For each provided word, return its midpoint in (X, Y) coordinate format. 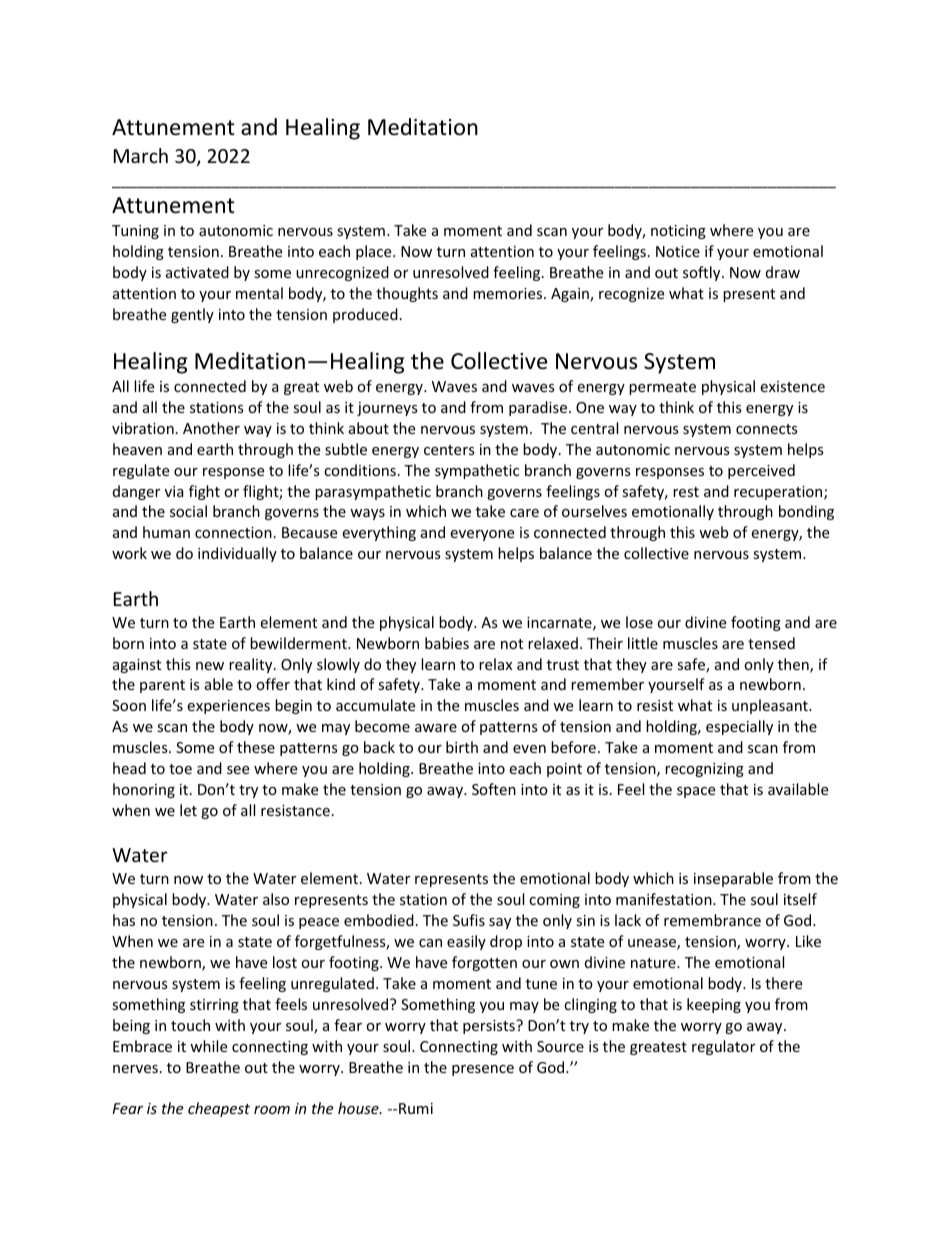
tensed (771, 643)
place (375, 252)
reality (252, 665)
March (141, 155)
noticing (678, 232)
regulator (723, 1047)
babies (447, 643)
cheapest (219, 1109)
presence (483, 1070)
